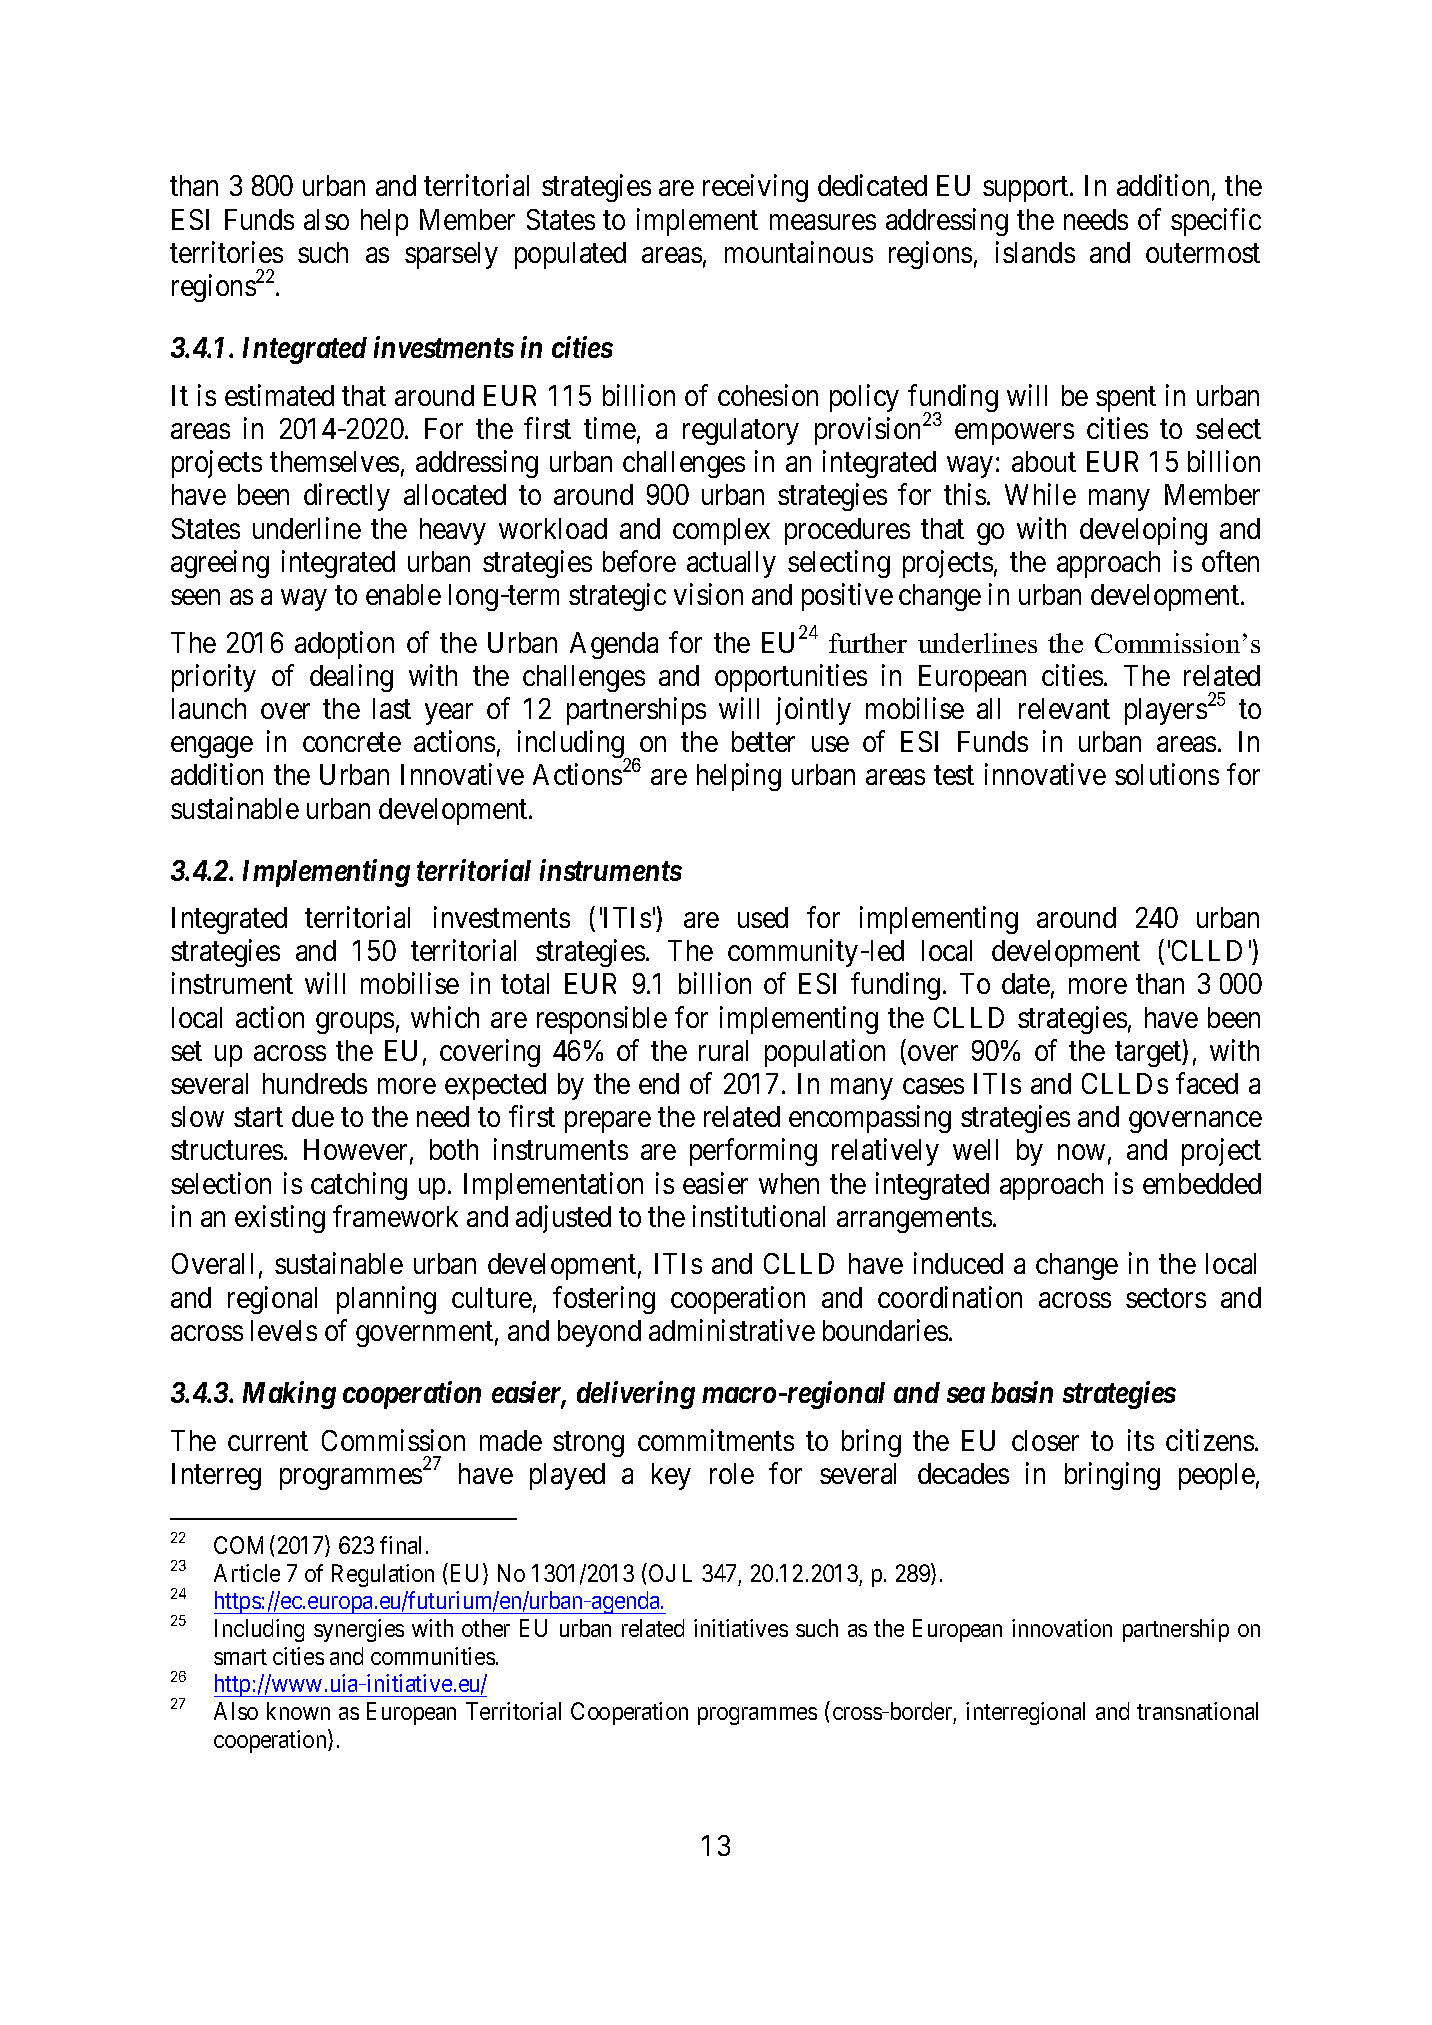 This page has height=2025, width=1432. What do you see at coordinates (347, 497) in the page?
I see `directly` at bounding box center [347, 497].
